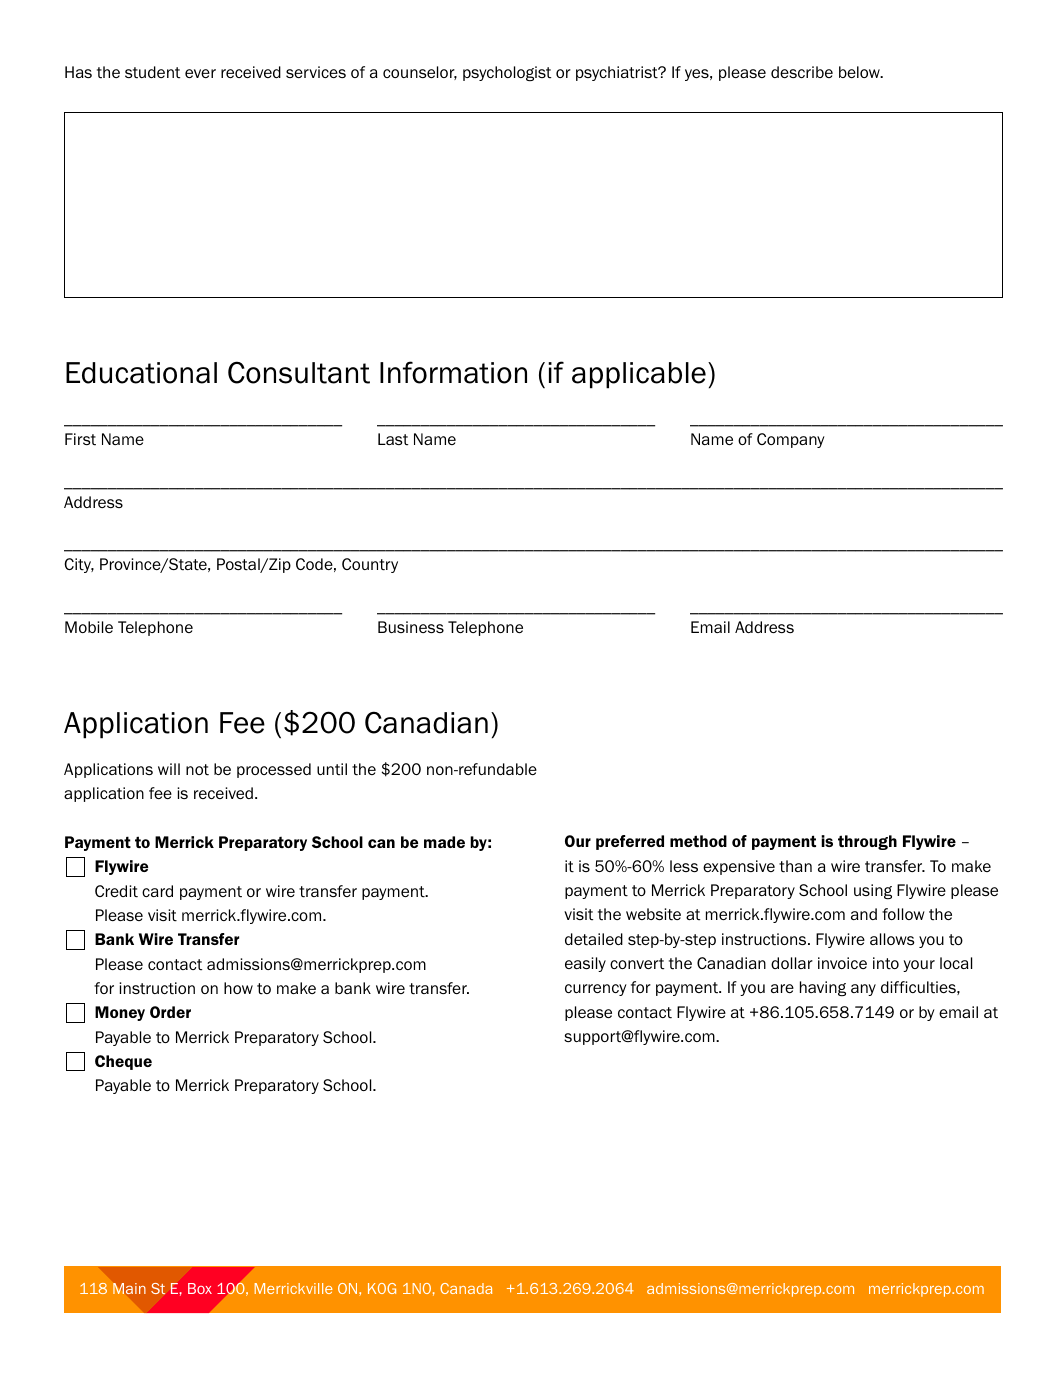 This screenshot has width=1064, height=1376. I want to click on Box, so click(200, 1288).
